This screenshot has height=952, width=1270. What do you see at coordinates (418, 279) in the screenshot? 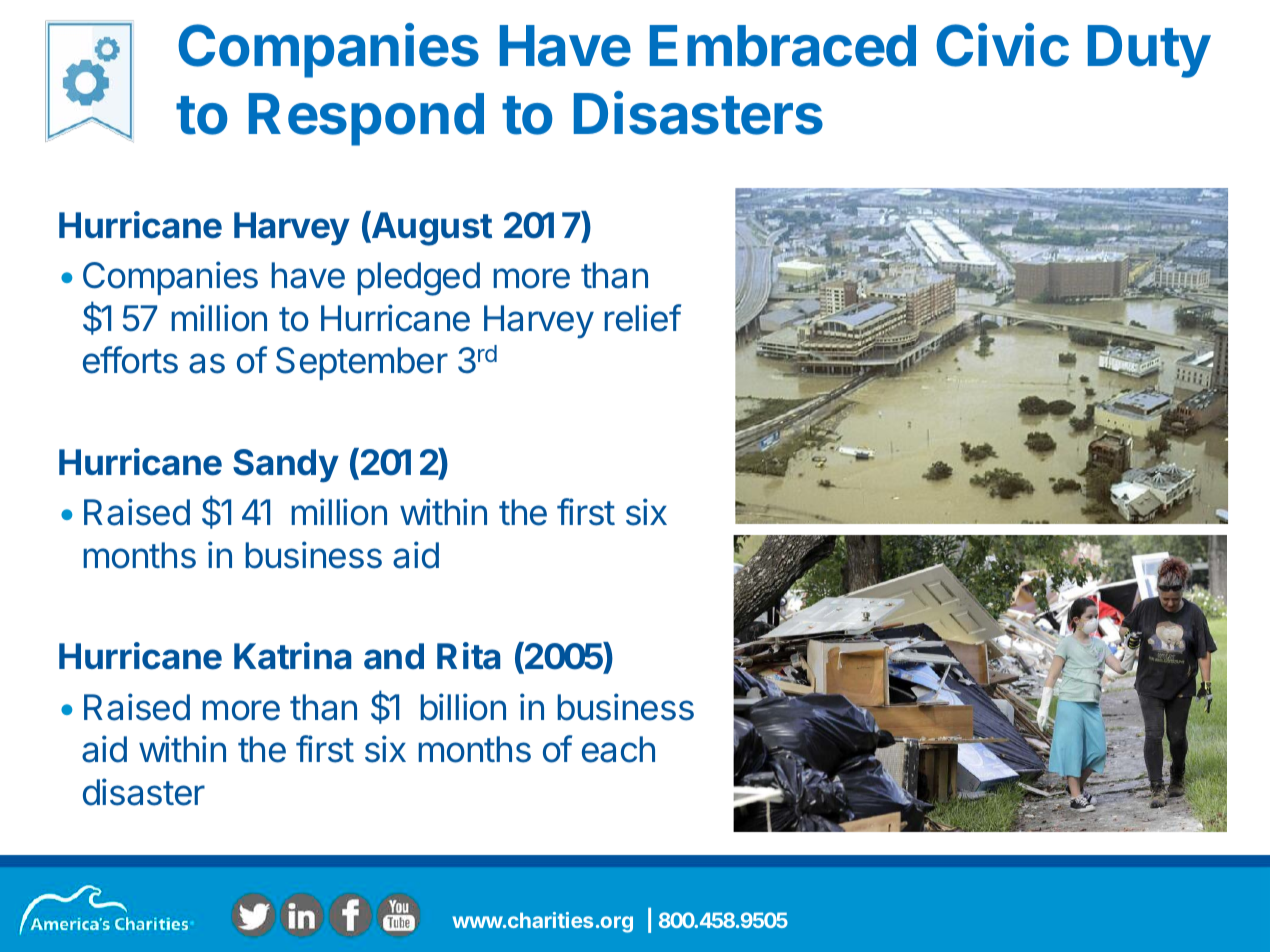
I see `pledged` at bounding box center [418, 279].
